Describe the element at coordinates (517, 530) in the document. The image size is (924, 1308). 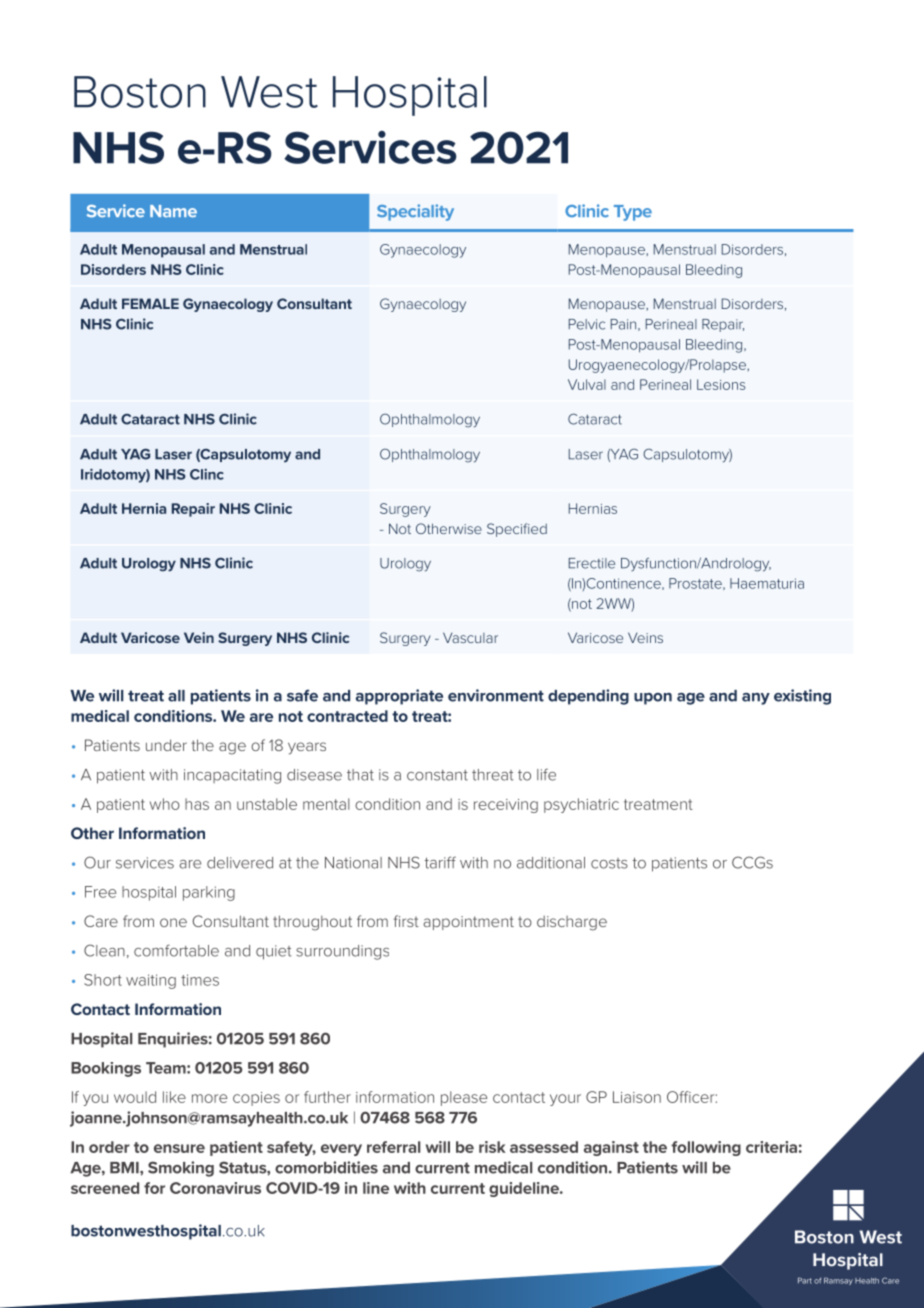
I see `Specified` at that location.
